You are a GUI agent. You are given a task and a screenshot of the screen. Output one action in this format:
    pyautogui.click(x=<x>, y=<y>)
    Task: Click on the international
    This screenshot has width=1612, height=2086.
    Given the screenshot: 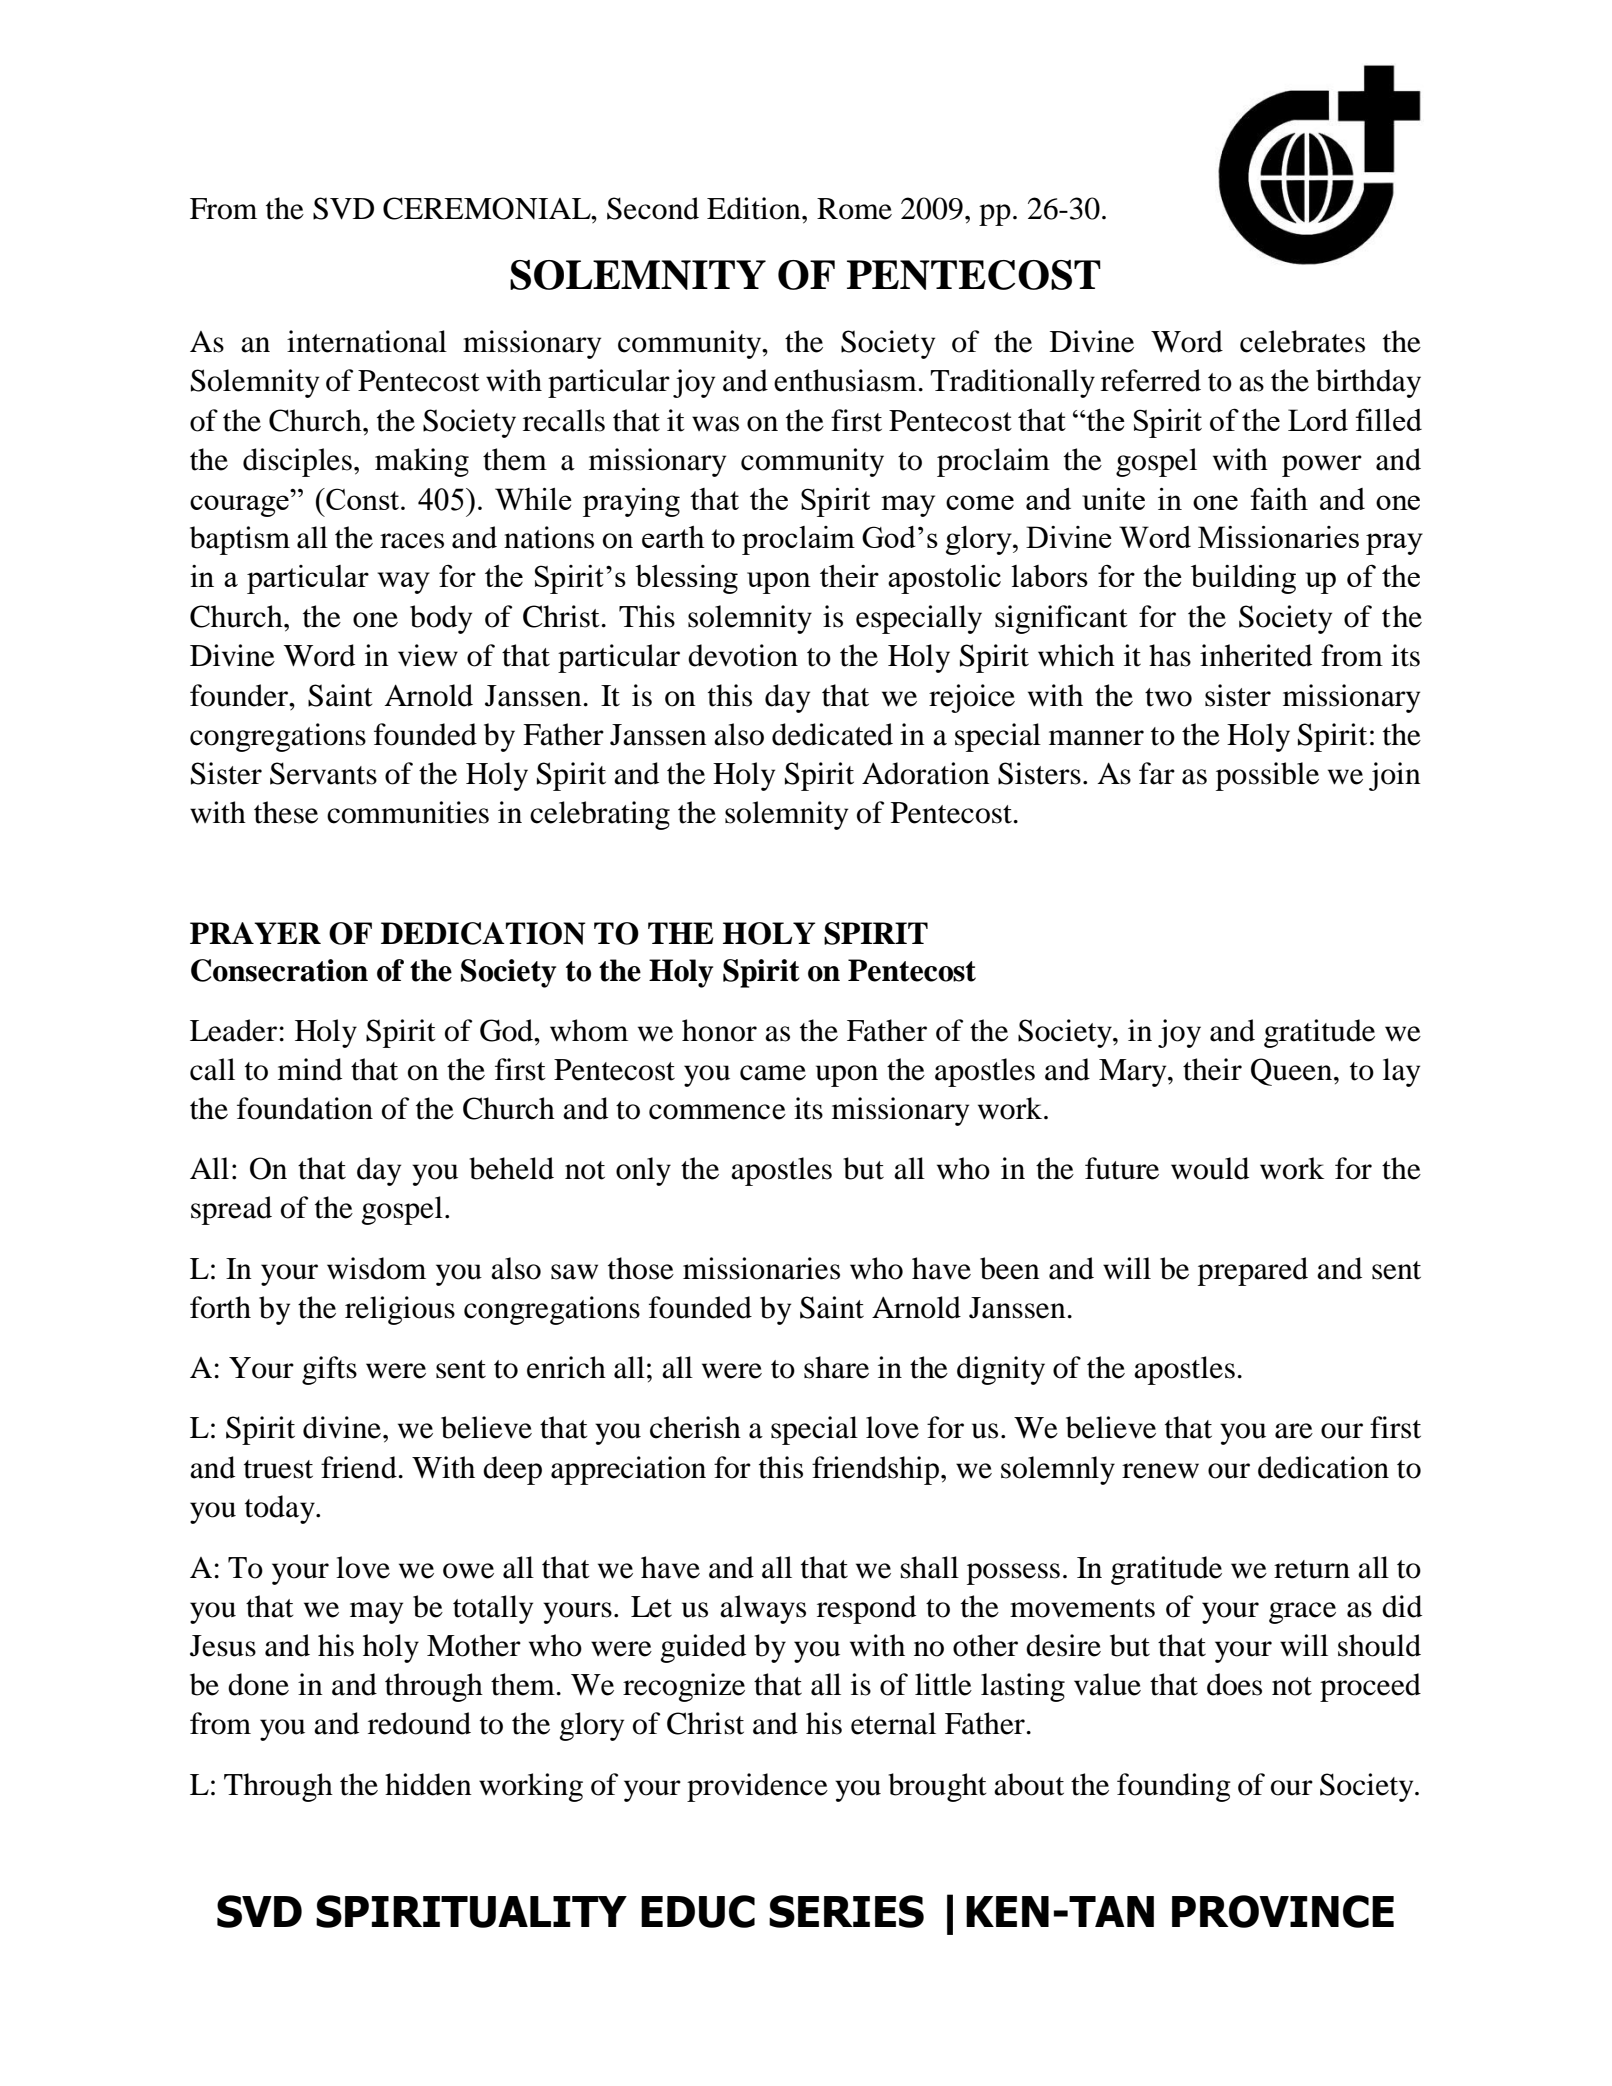 What is the action you would take?
    pyautogui.click(x=367, y=341)
